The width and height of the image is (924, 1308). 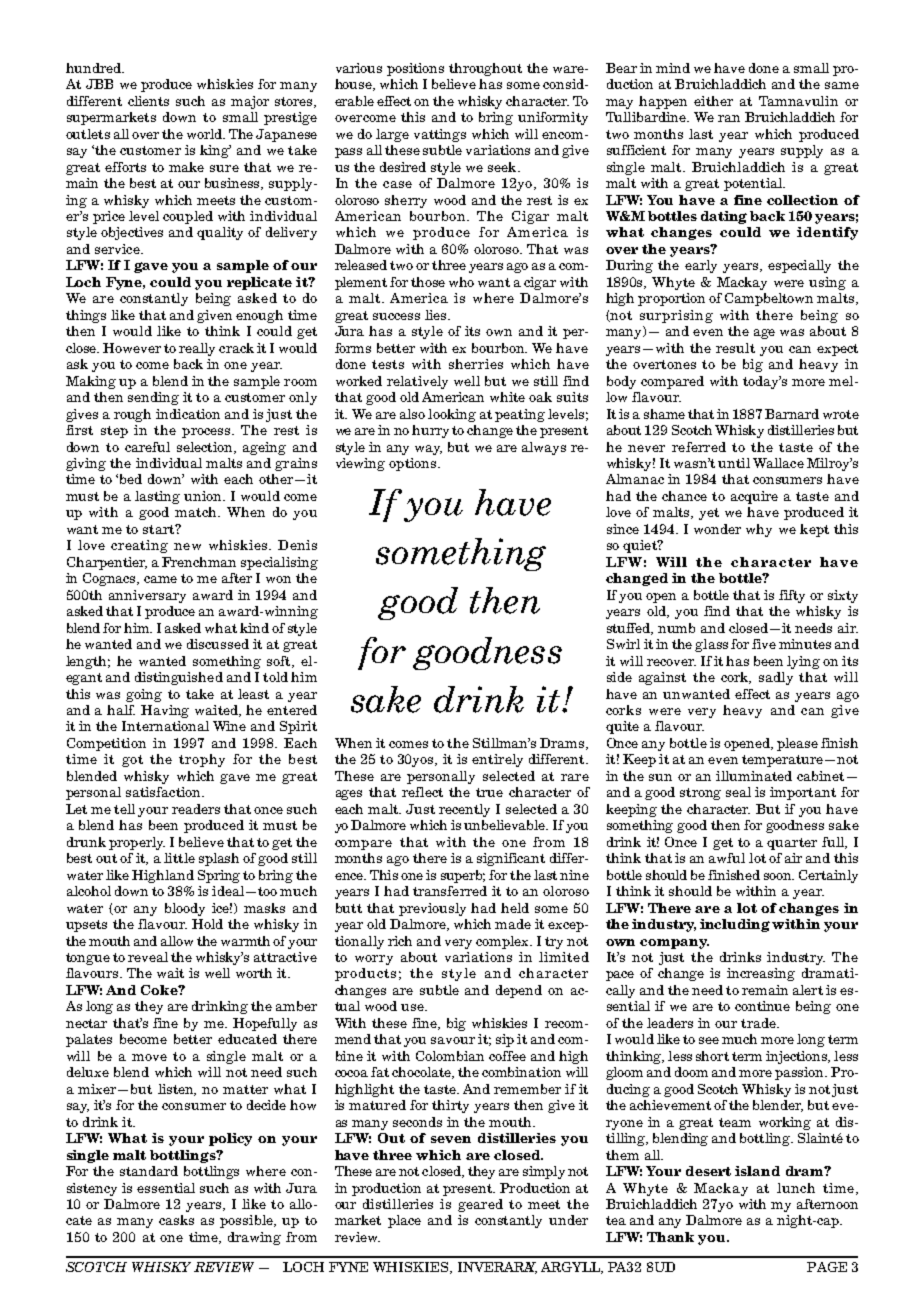 What do you see at coordinates (754, 497) in the image?
I see `acquire` at bounding box center [754, 497].
